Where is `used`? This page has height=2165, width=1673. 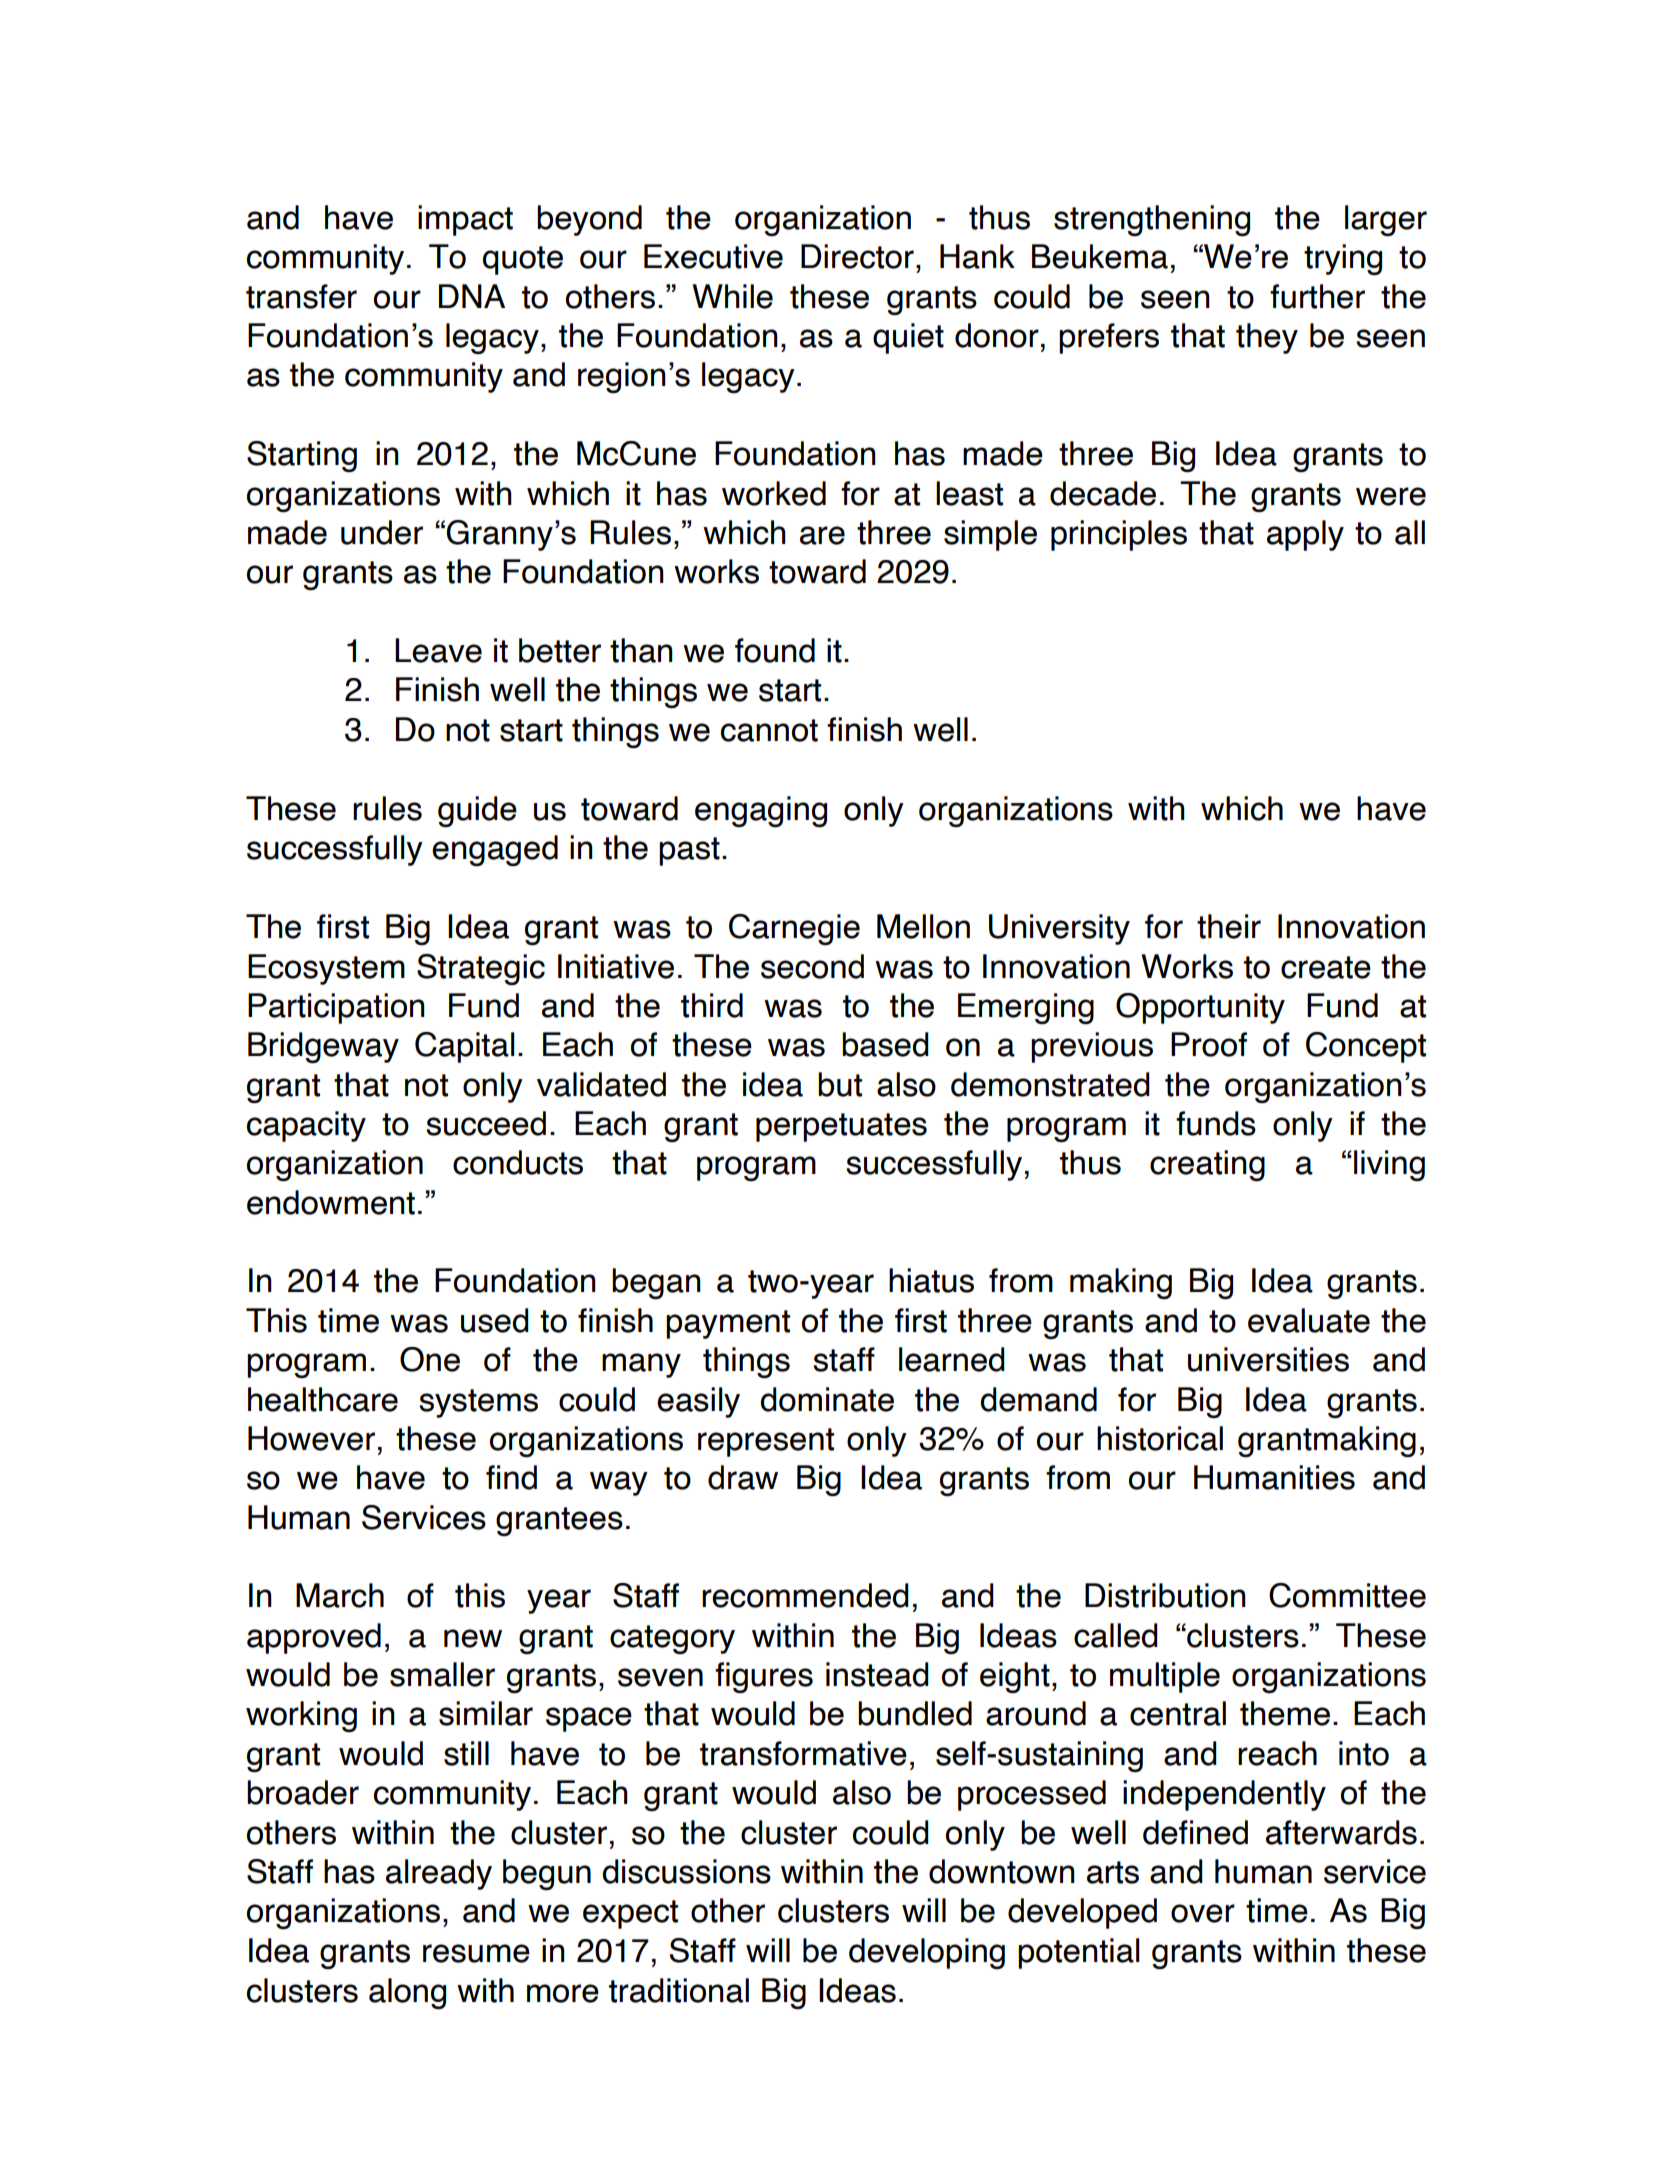 used is located at coordinates (495, 1320).
